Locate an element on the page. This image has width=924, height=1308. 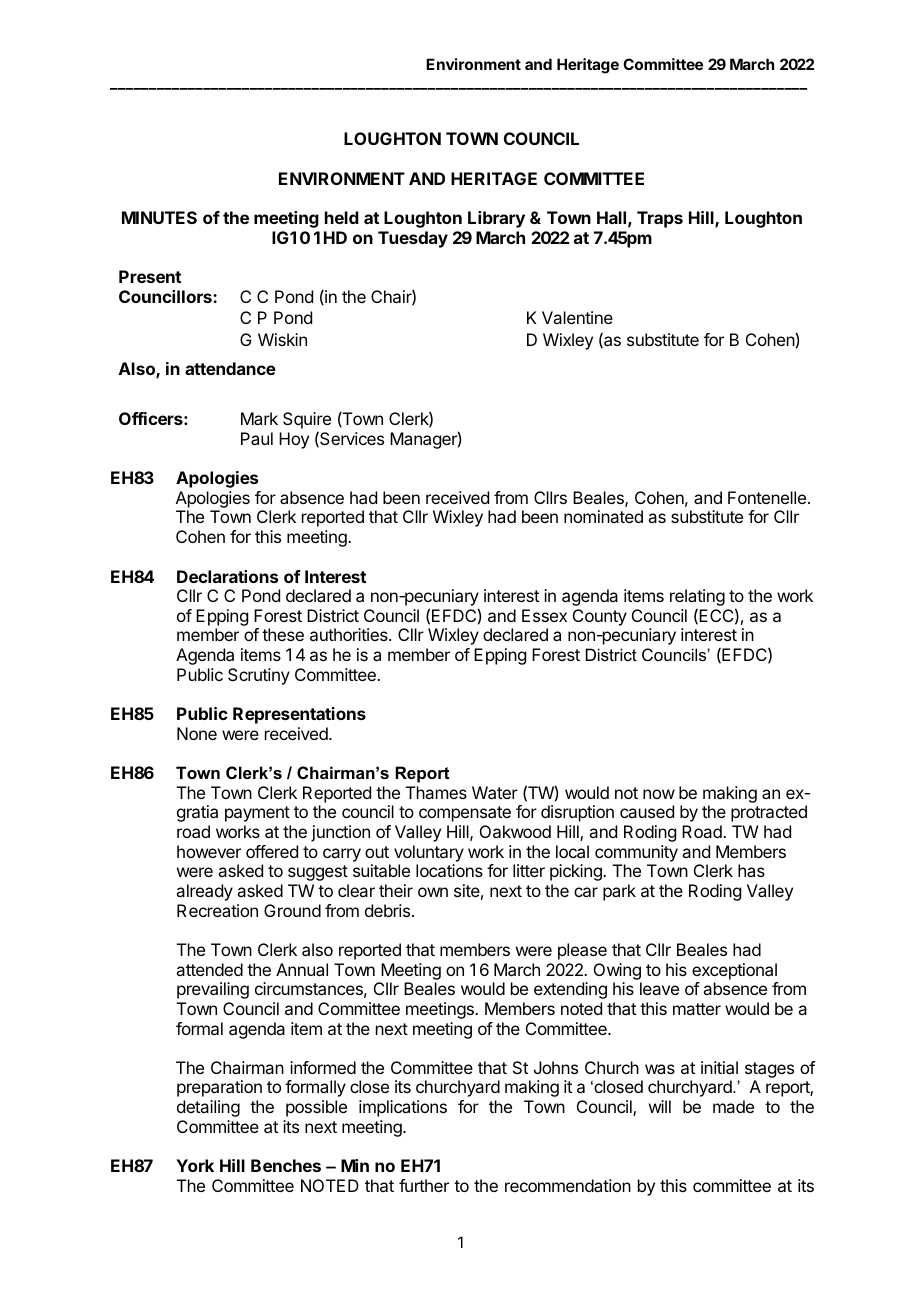
Traps is located at coordinates (660, 219).
